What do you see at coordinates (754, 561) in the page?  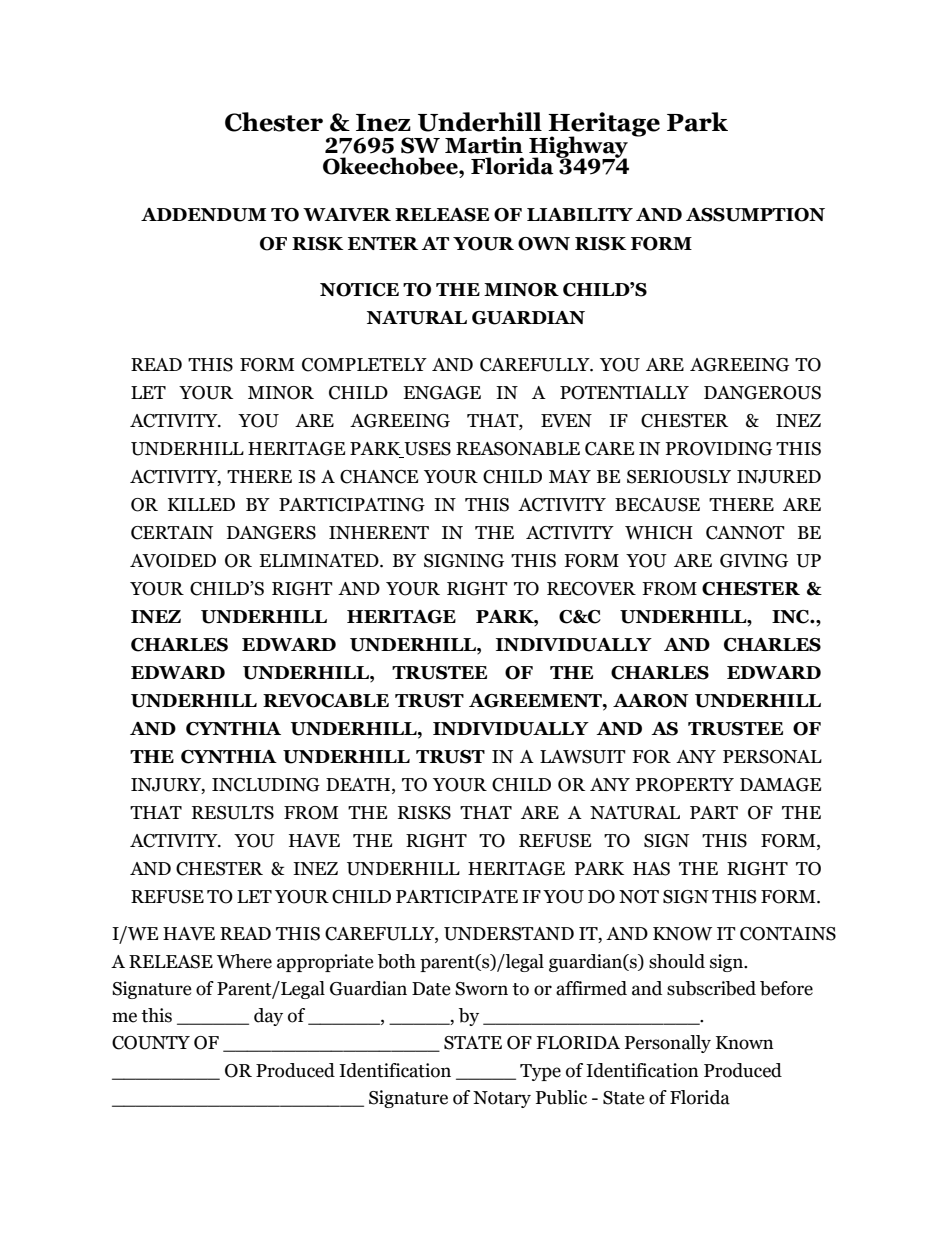 I see `GIVING` at bounding box center [754, 561].
